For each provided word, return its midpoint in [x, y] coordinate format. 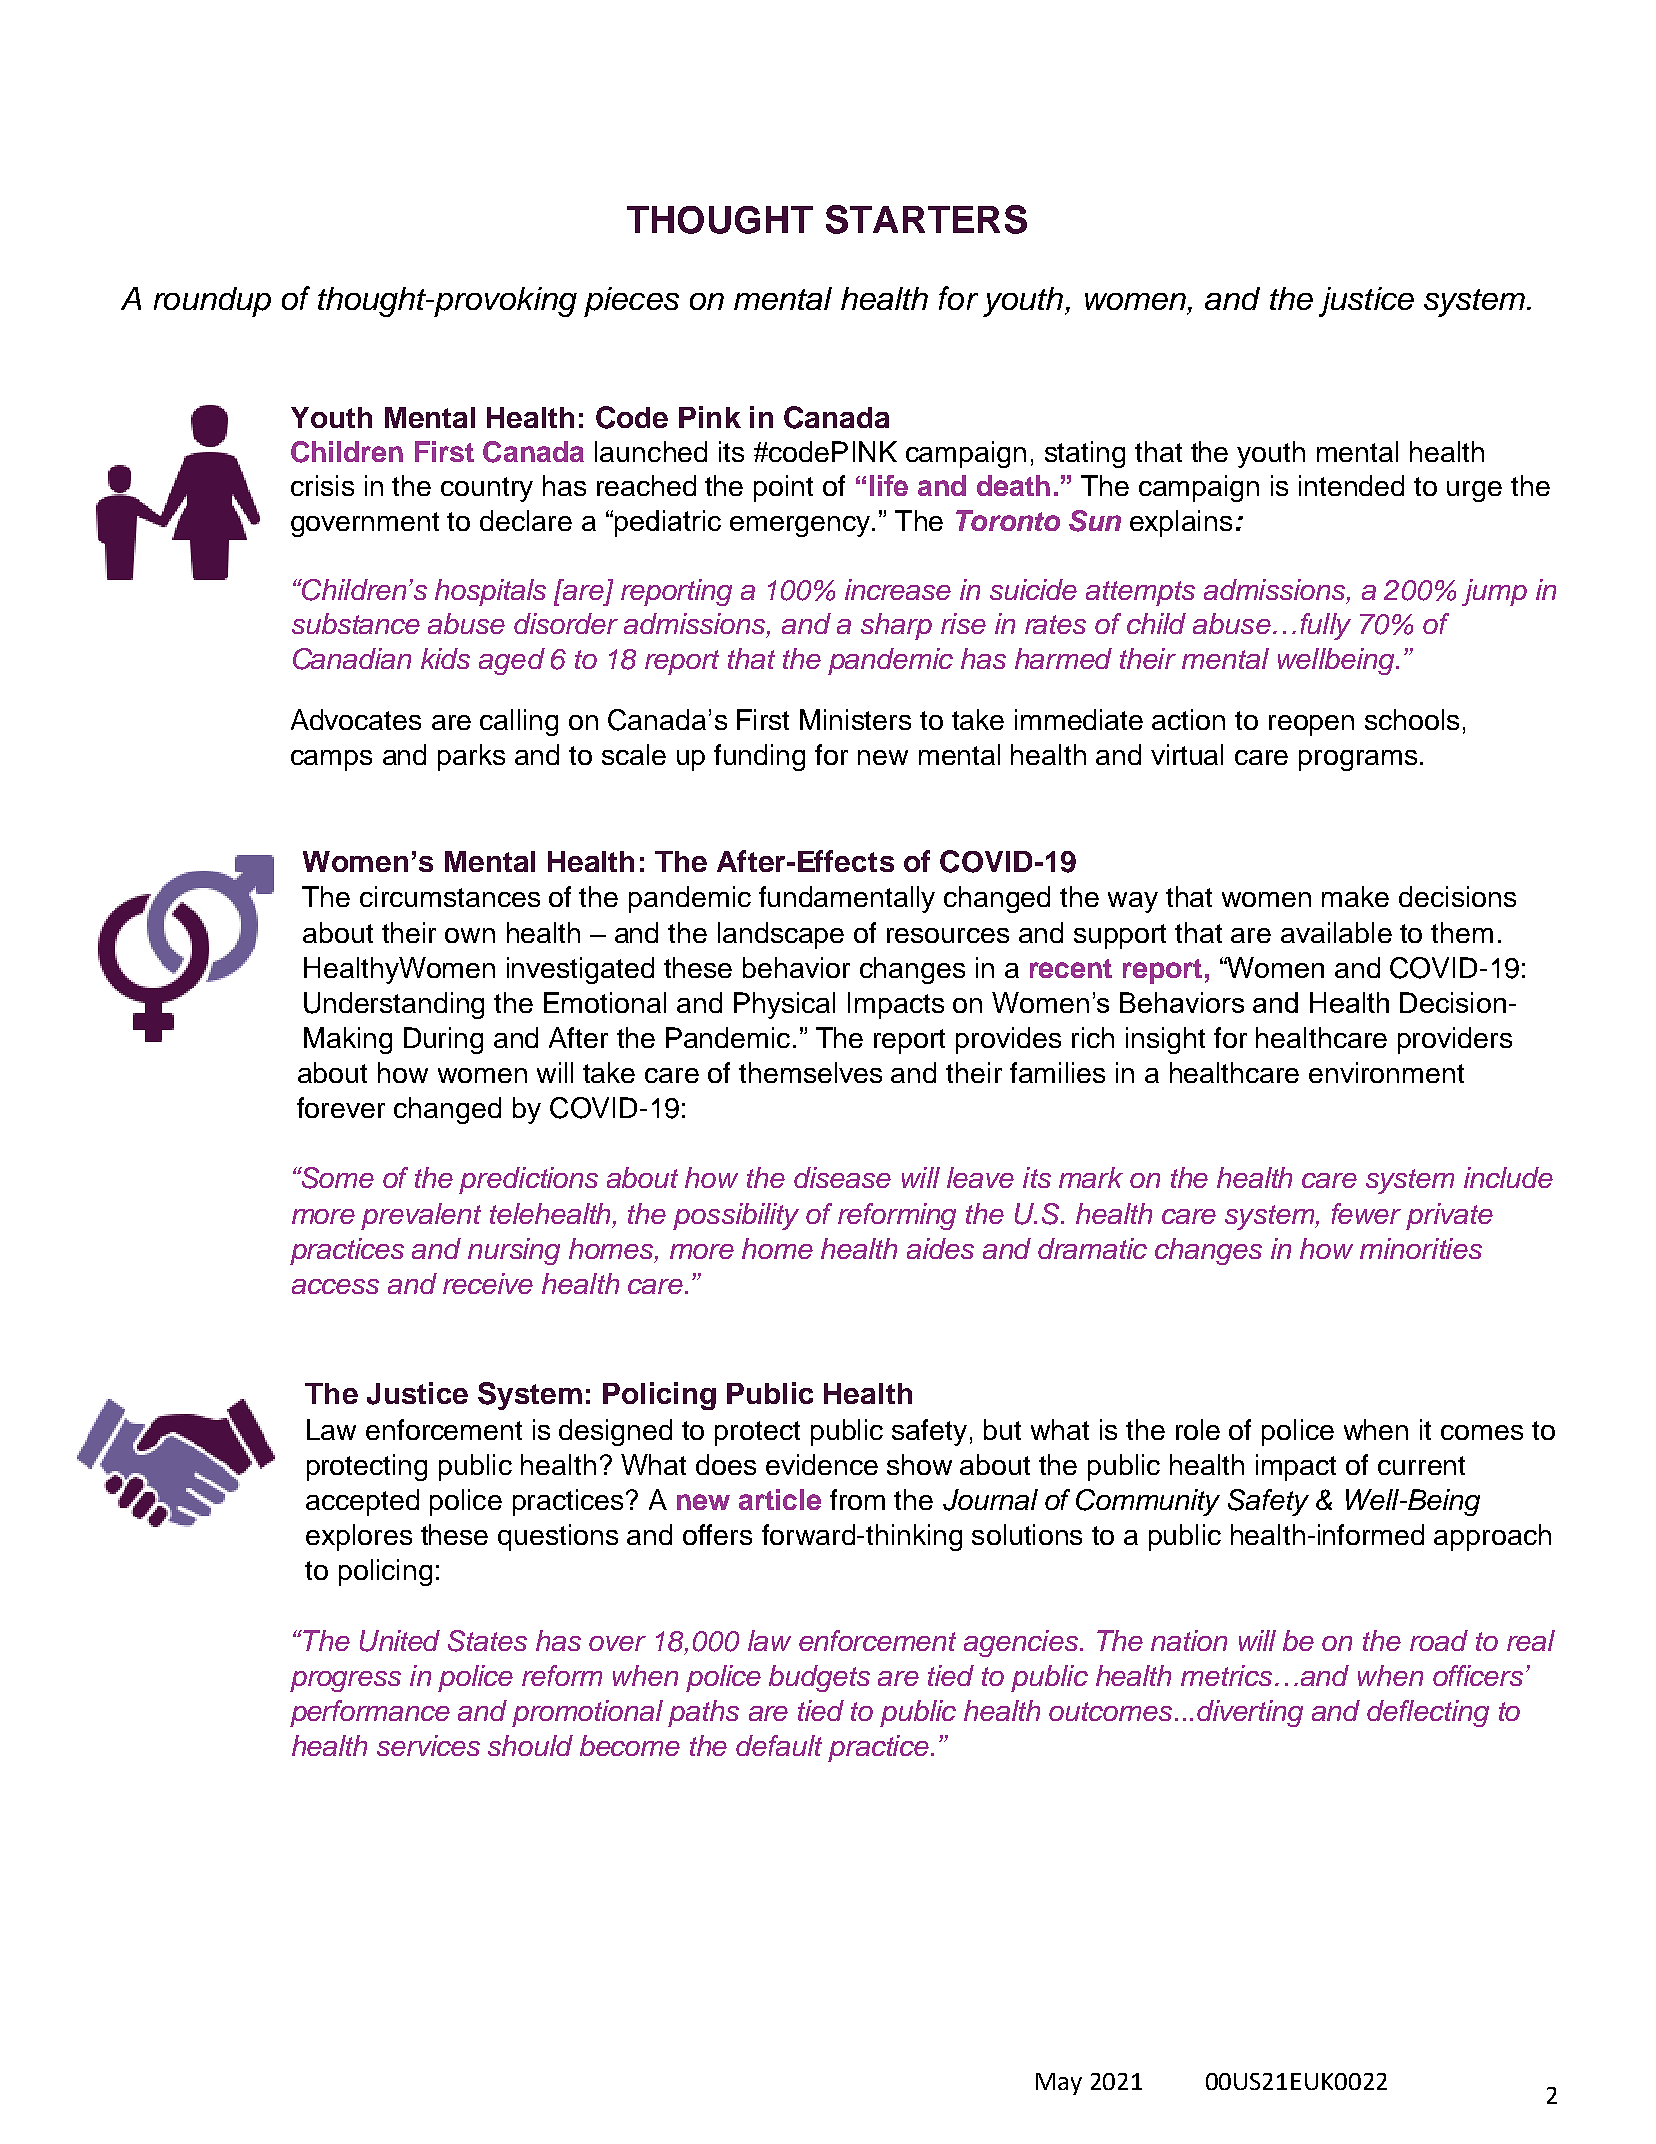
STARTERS [926, 219]
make [1355, 896]
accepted [362, 1502]
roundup [212, 302]
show [919, 1464]
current [1421, 1465]
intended [1351, 485]
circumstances [450, 896]
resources [948, 935]
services [428, 1745]
